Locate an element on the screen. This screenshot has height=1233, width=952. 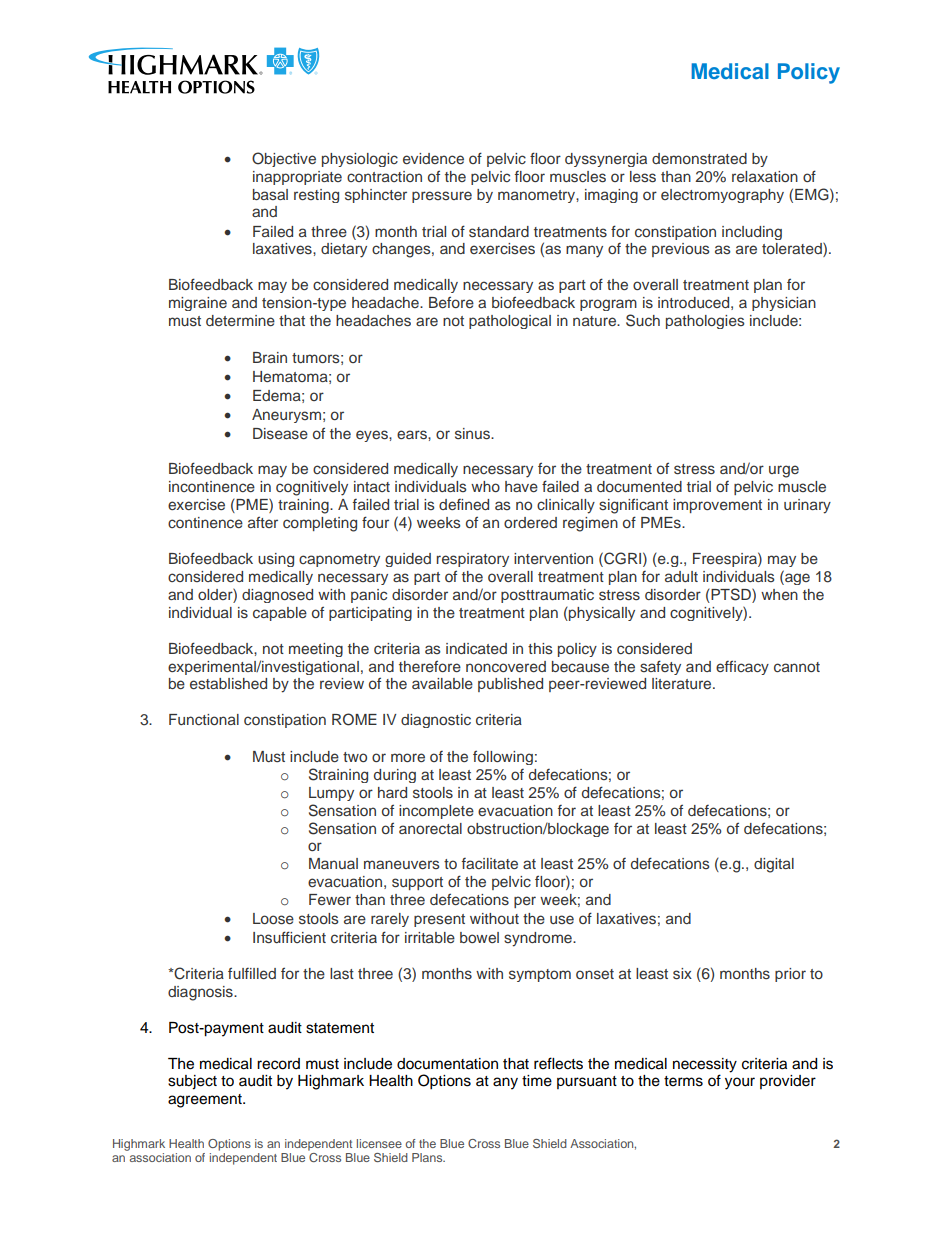
Lumpy is located at coordinates (331, 794).
